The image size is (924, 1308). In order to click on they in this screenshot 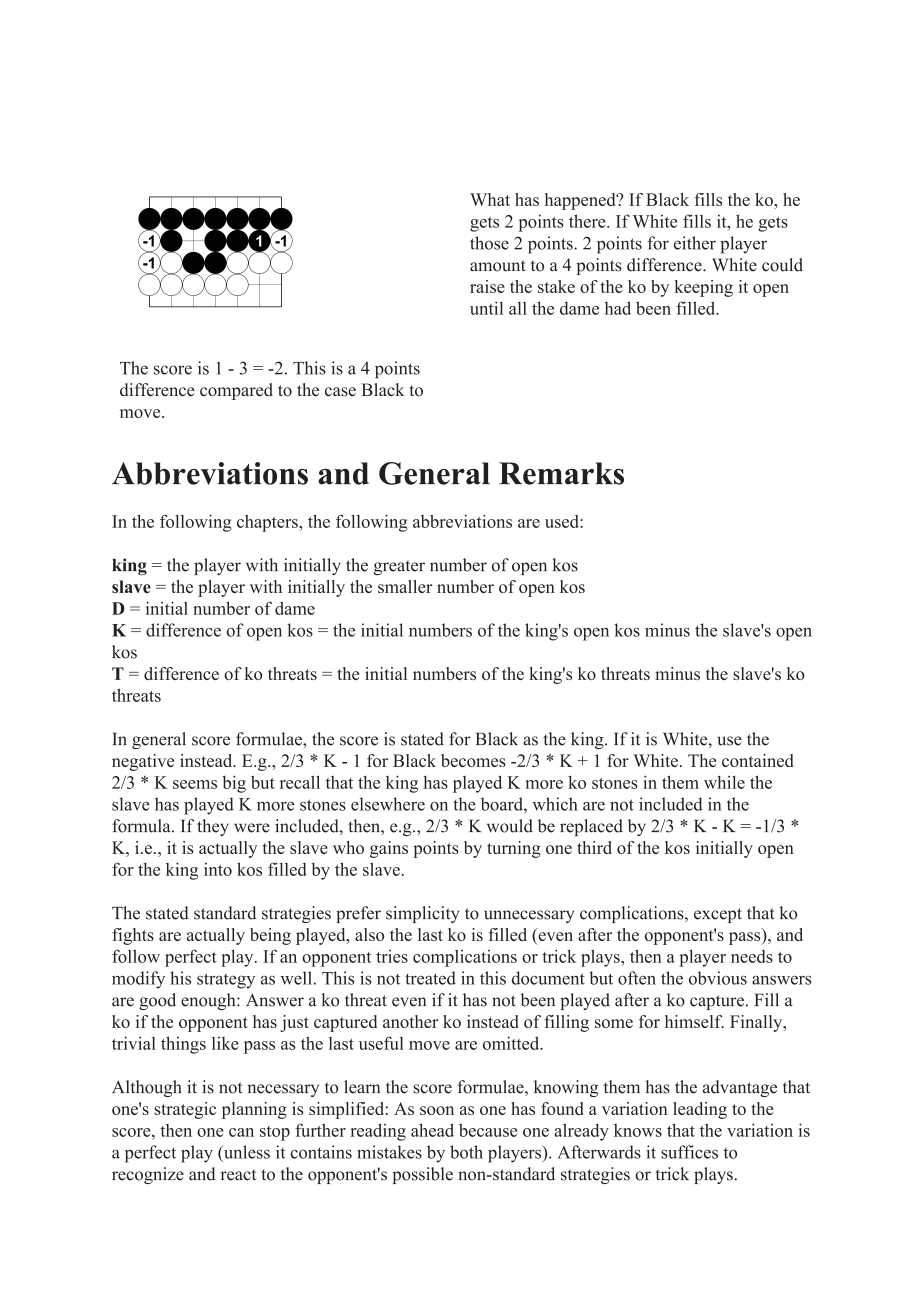, I will do `click(213, 827)`.
